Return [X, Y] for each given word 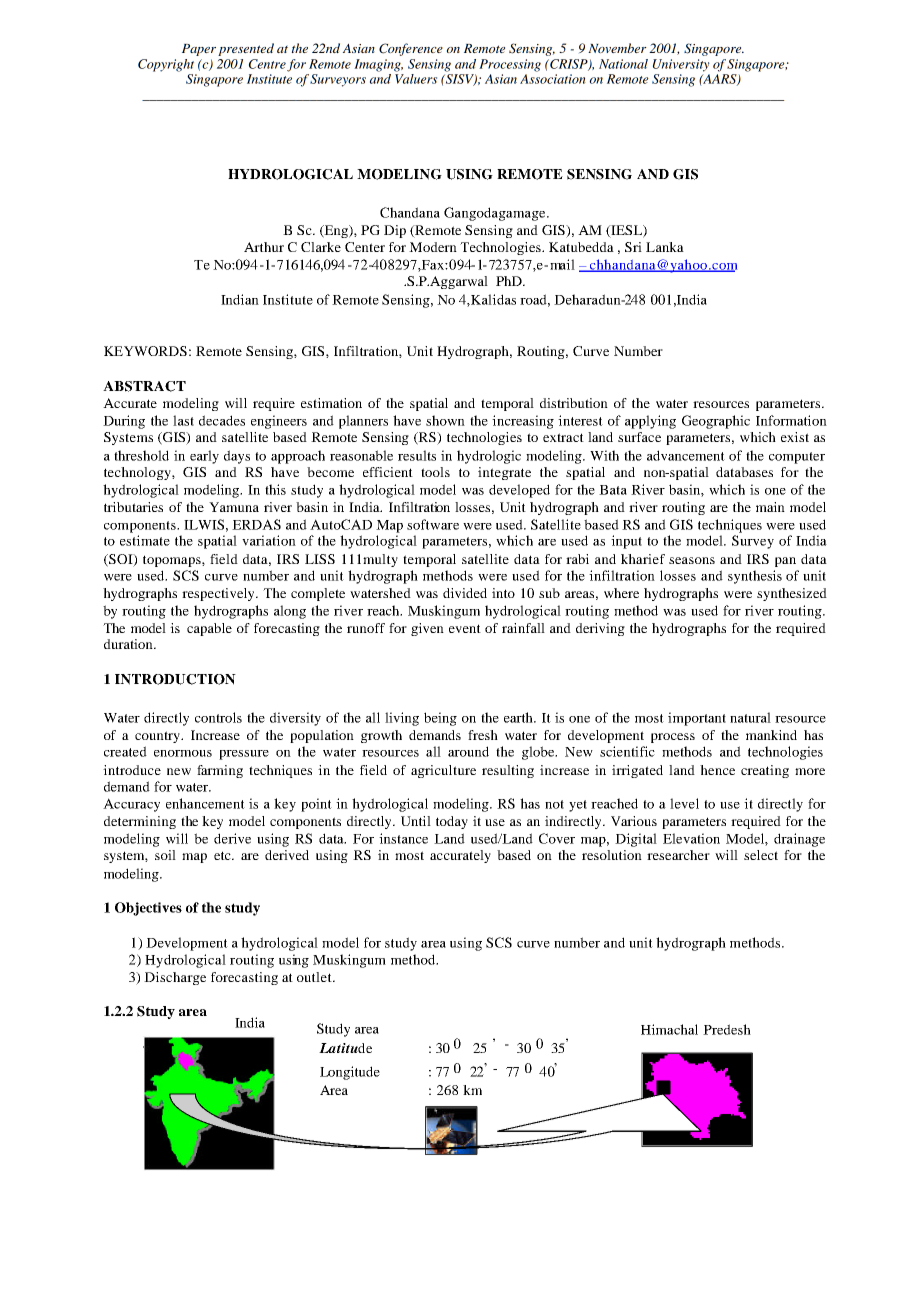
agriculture [443, 771]
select [761, 855]
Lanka [665, 247]
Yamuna [234, 507]
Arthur [264, 247]
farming [220, 771]
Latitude [345, 1048]
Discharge [175, 978]
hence [717, 770]
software [433, 524]
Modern [433, 247]
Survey [753, 542]
